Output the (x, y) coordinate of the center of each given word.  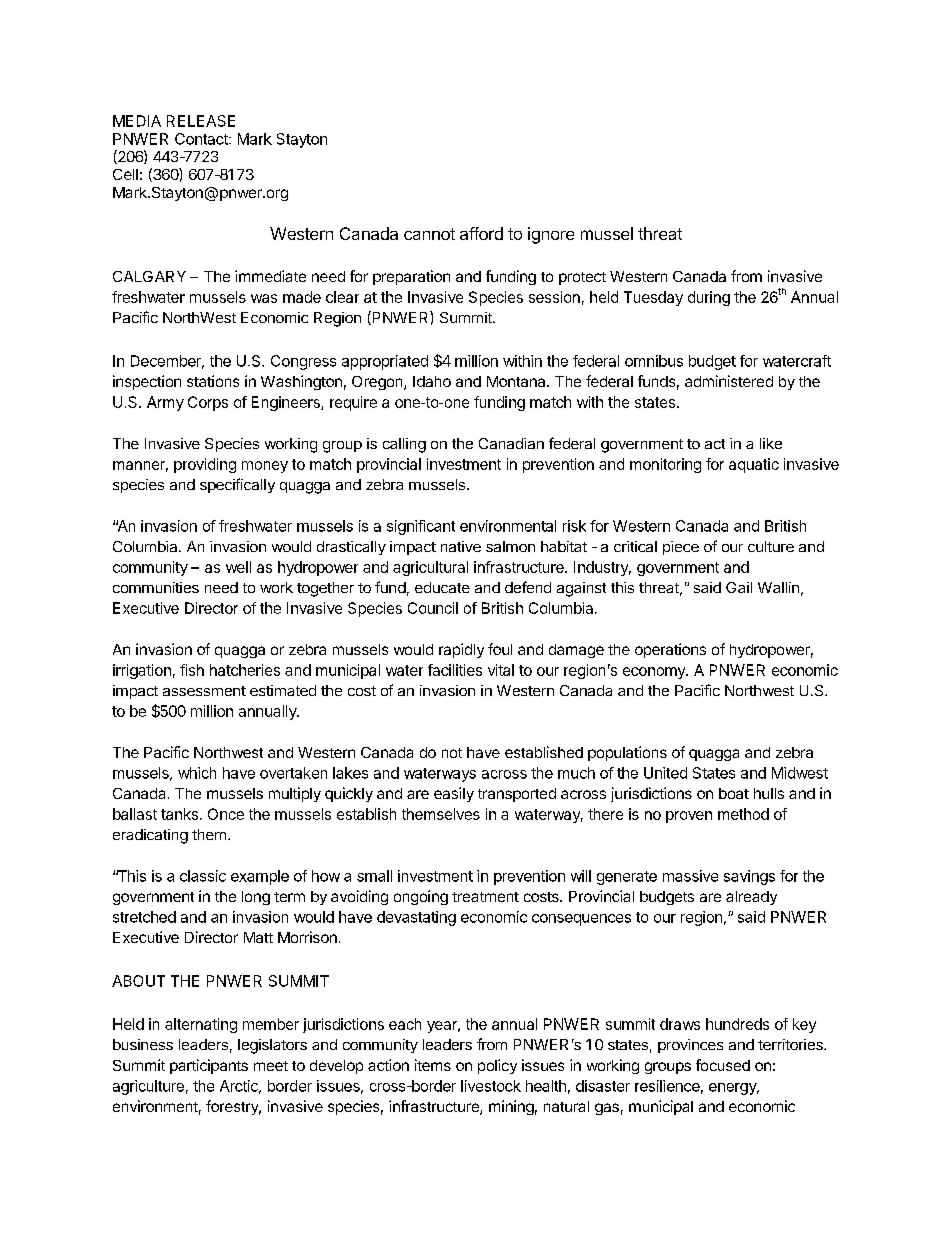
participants (209, 1066)
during (709, 298)
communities (156, 587)
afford (481, 233)
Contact (202, 139)
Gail (739, 587)
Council (433, 608)
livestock (491, 1086)
